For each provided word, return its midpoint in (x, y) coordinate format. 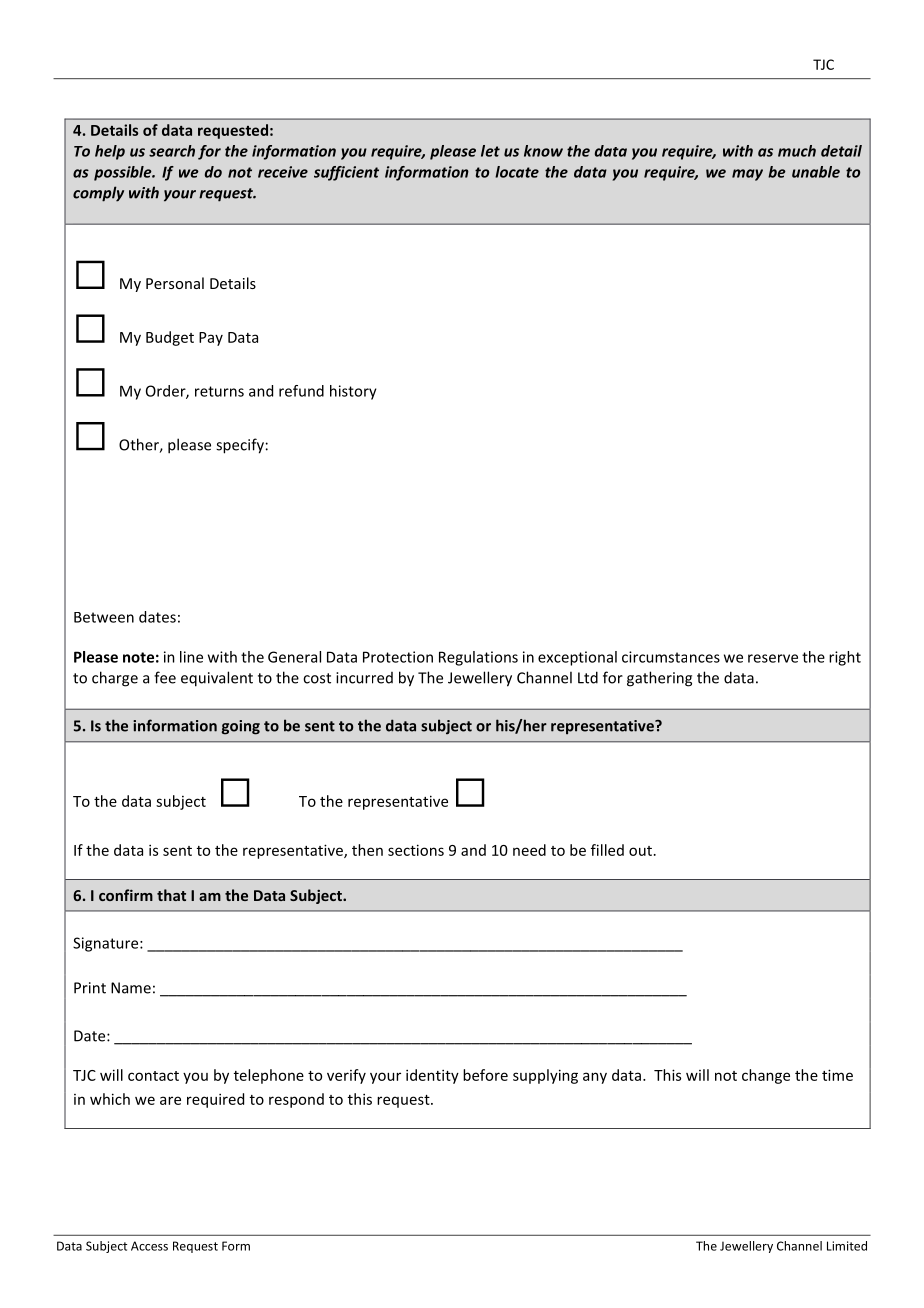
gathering (659, 679)
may (747, 175)
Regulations (478, 658)
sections (416, 850)
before (485, 1075)
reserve (773, 658)
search (172, 151)
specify (240, 446)
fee (165, 677)
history (353, 392)
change (766, 1076)
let (490, 151)
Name (131, 988)
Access (149, 1246)
